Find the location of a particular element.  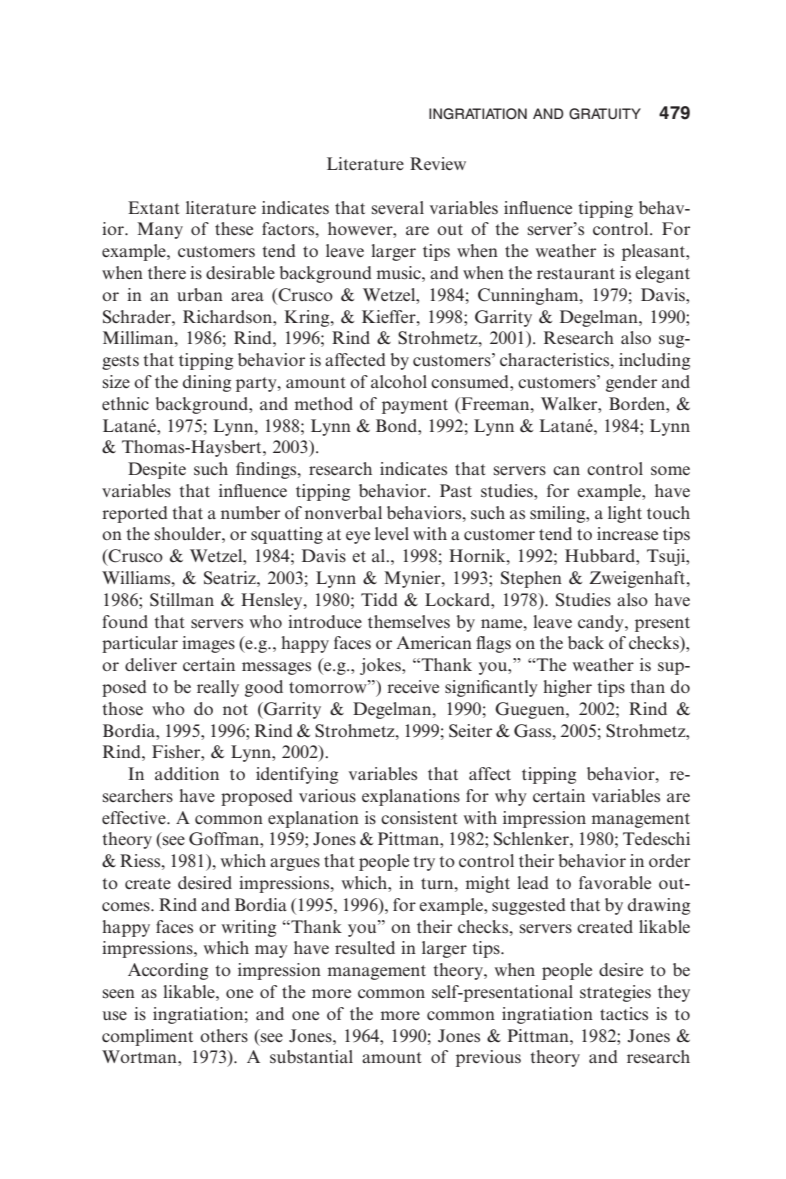

compliment is located at coordinates (147, 1037).
